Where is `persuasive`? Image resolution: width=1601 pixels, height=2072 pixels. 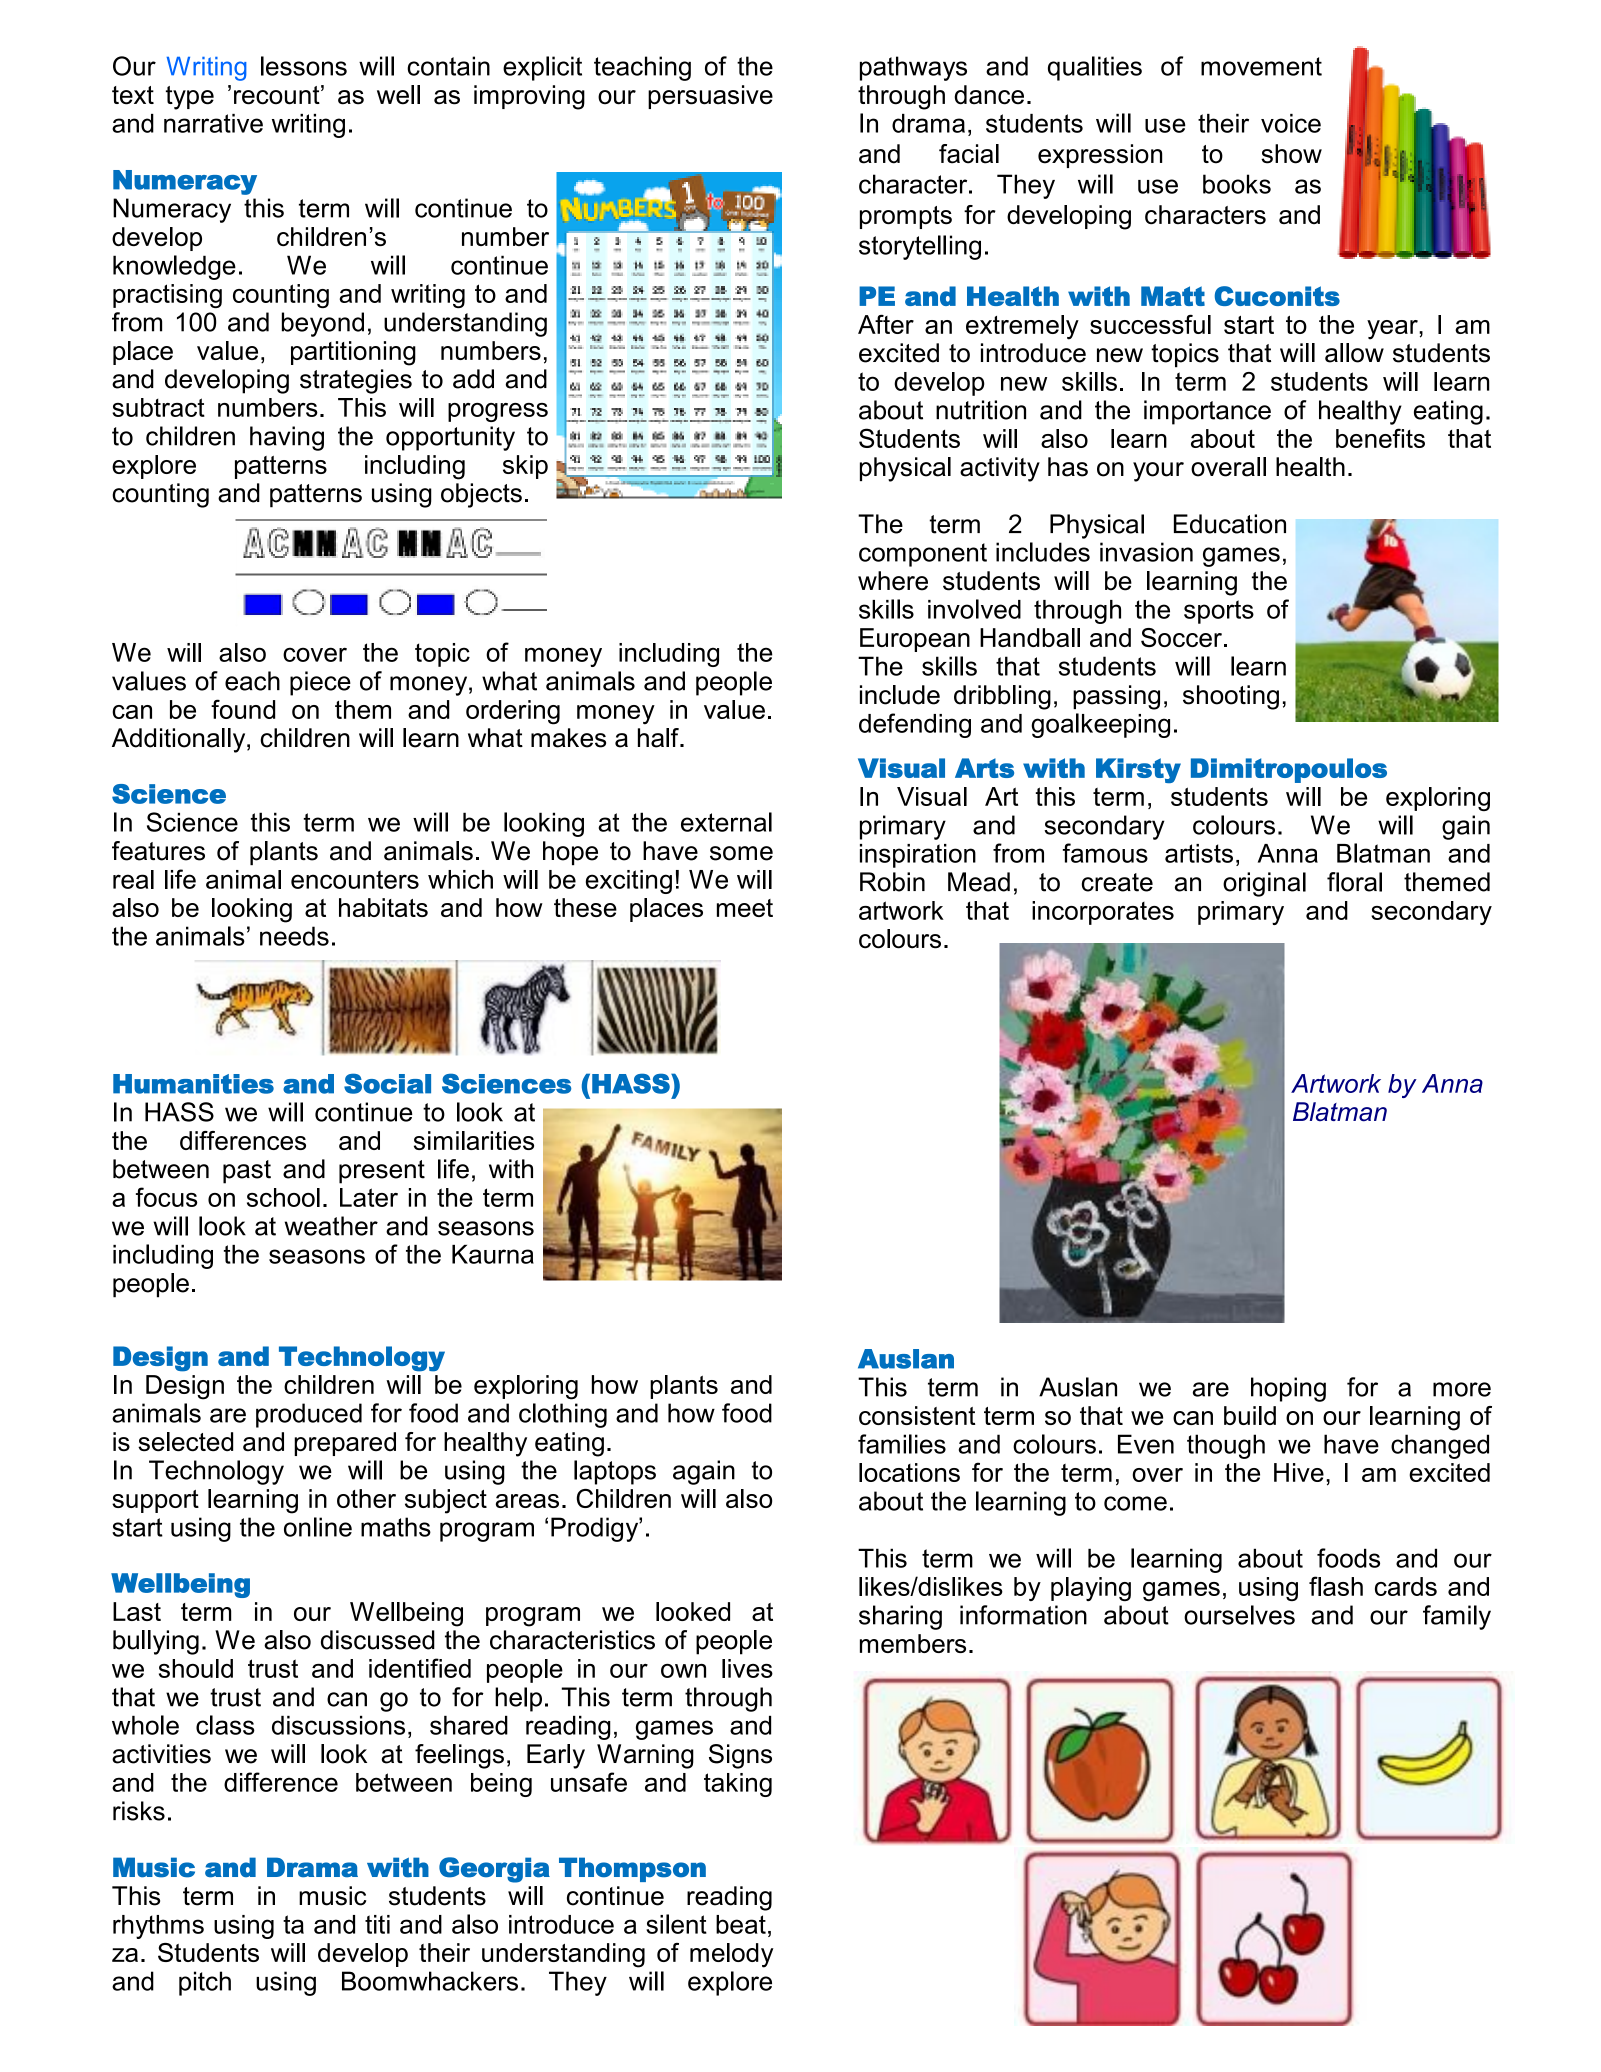
persuasive is located at coordinates (710, 97).
